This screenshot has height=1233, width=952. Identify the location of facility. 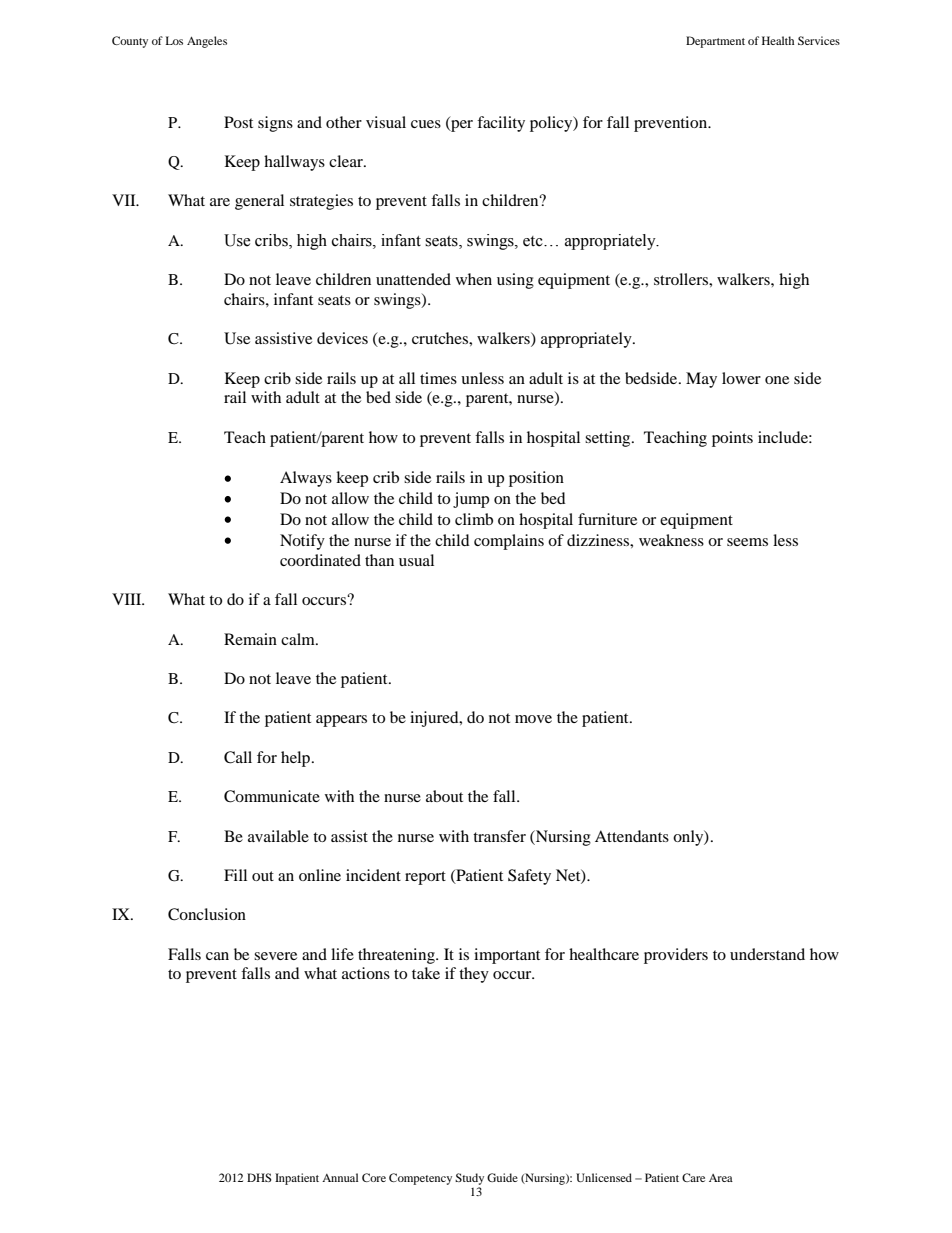
(501, 124).
